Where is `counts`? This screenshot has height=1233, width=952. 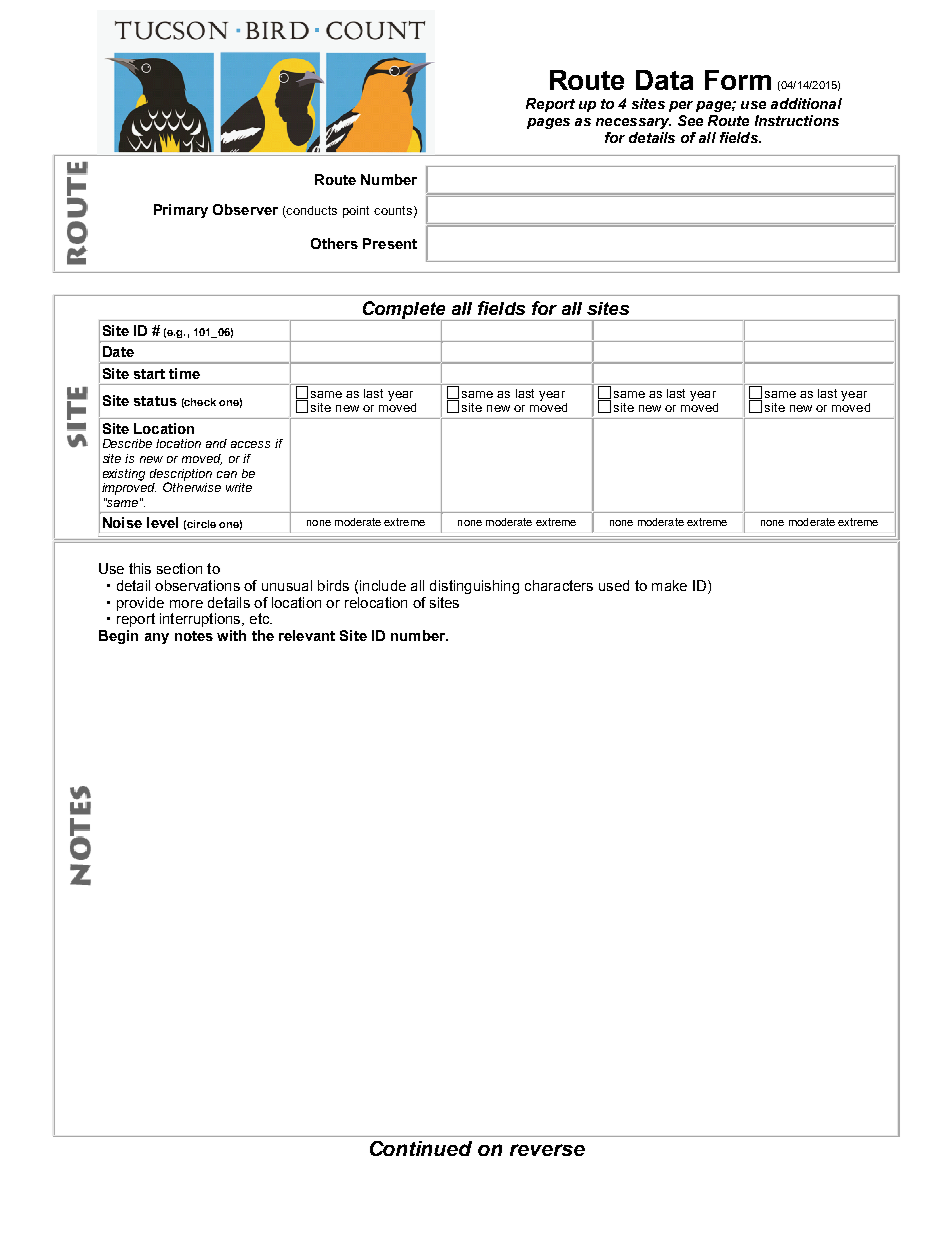 counts is located at coordinates (394, 211).
